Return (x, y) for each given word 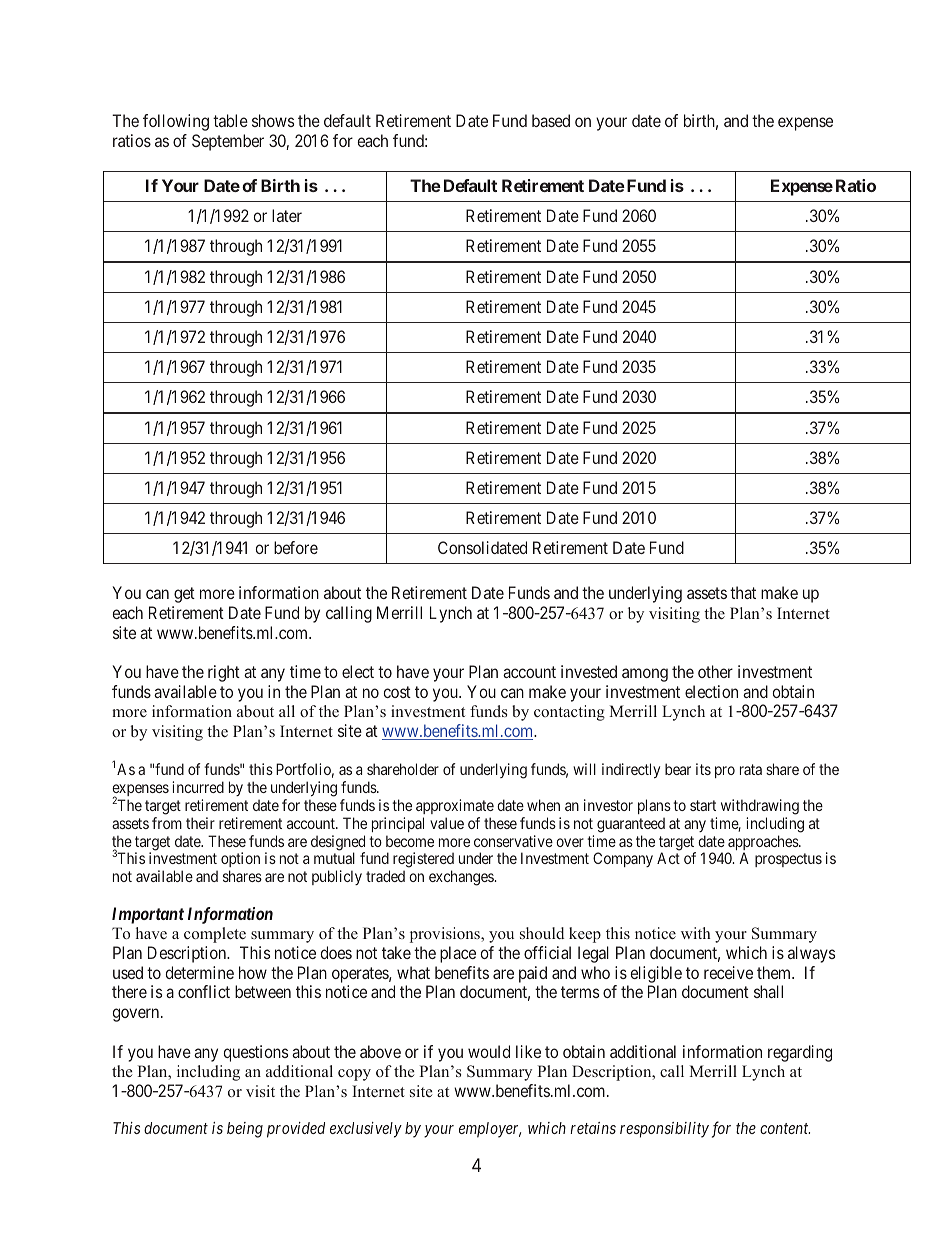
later (287, 215)
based (551, 120)
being (245, 1130)
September (228, 142)
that (743, 592)
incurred (198, 787)
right (224, 673)
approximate (455, 806)
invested (589, 671)
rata (751, 769)
